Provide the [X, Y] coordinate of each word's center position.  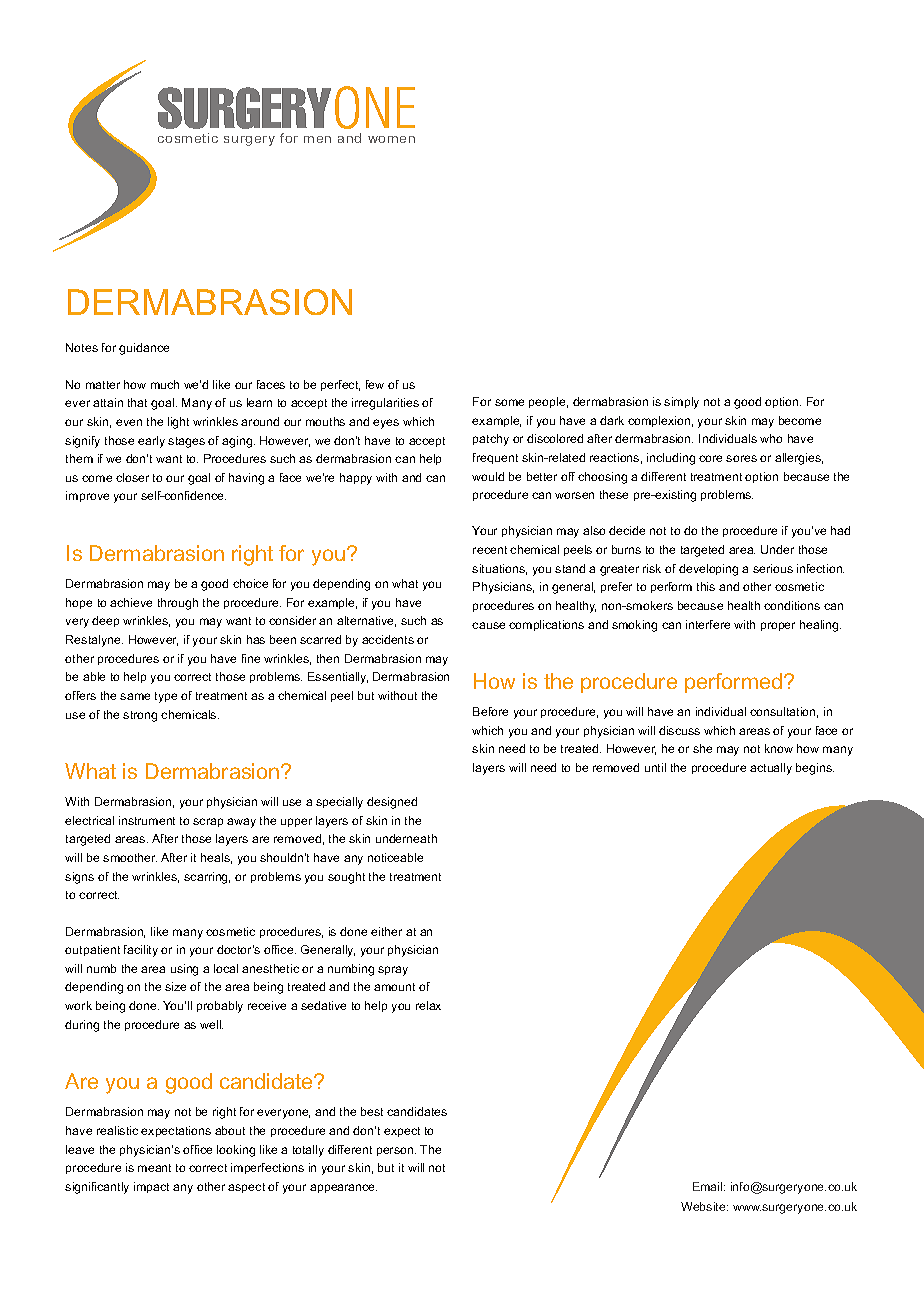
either [386, 931]
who [771, 438]
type [166, 697]
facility [141, 951]
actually [771, 769]
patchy [491, 440]
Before [490, 711]
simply [681, 403]
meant [154, 1168]
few [375, 384]
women [391, 139]
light [178, 423]
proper [778, 626]
